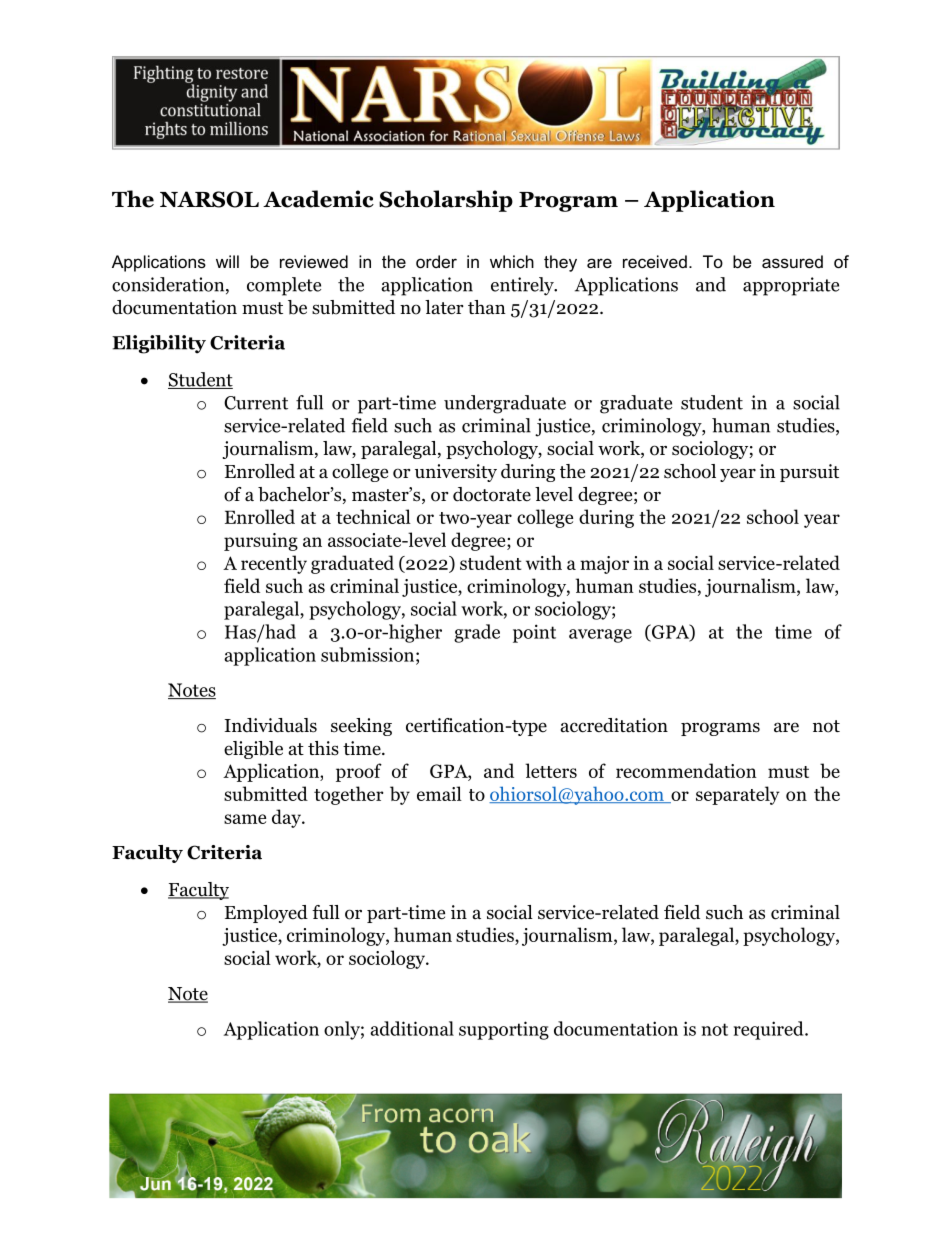 This image has height=1233, width=952. Describe the element at coordinates (253, 750) in the image. I see `eligible` at that location.
